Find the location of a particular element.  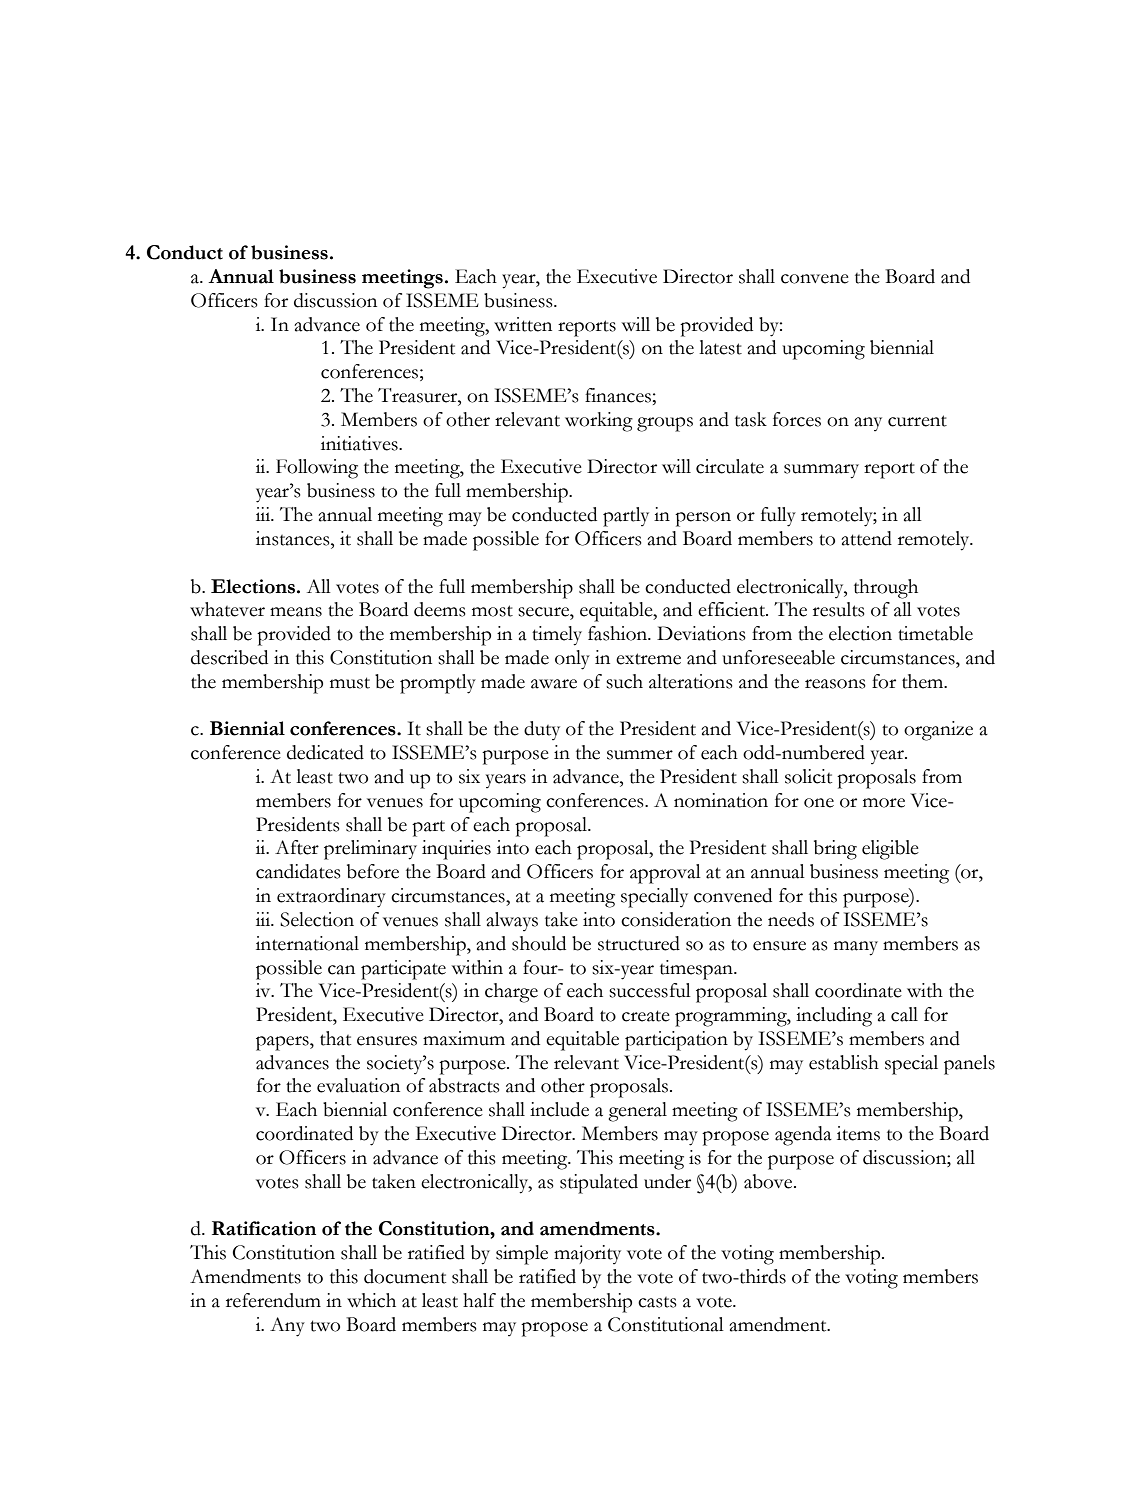

summer is located at coordinates (640, 755).
